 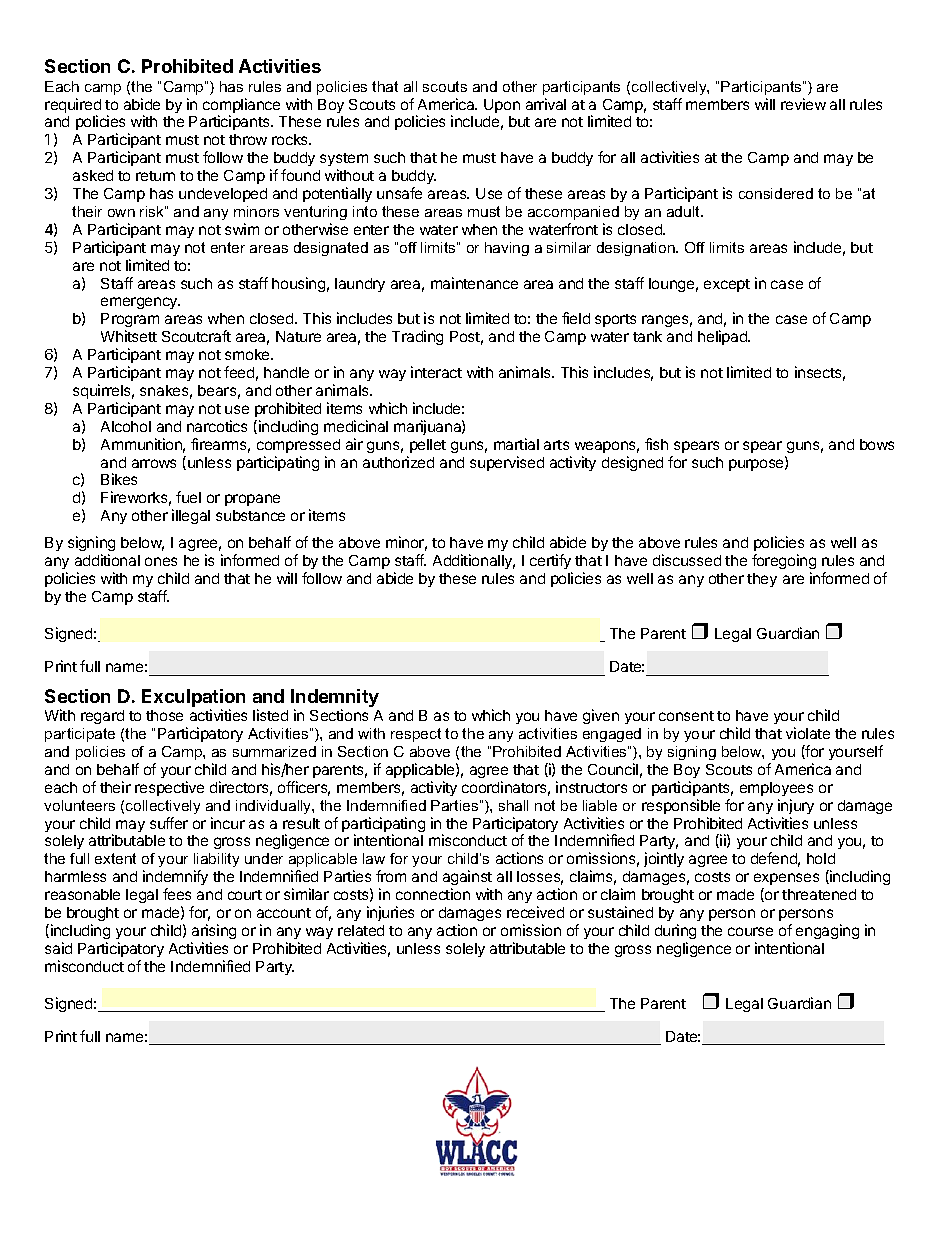 What do you see at coordinates (436, 372) in the screenshot?
I see `interact` at bounding box center [436, 372].
